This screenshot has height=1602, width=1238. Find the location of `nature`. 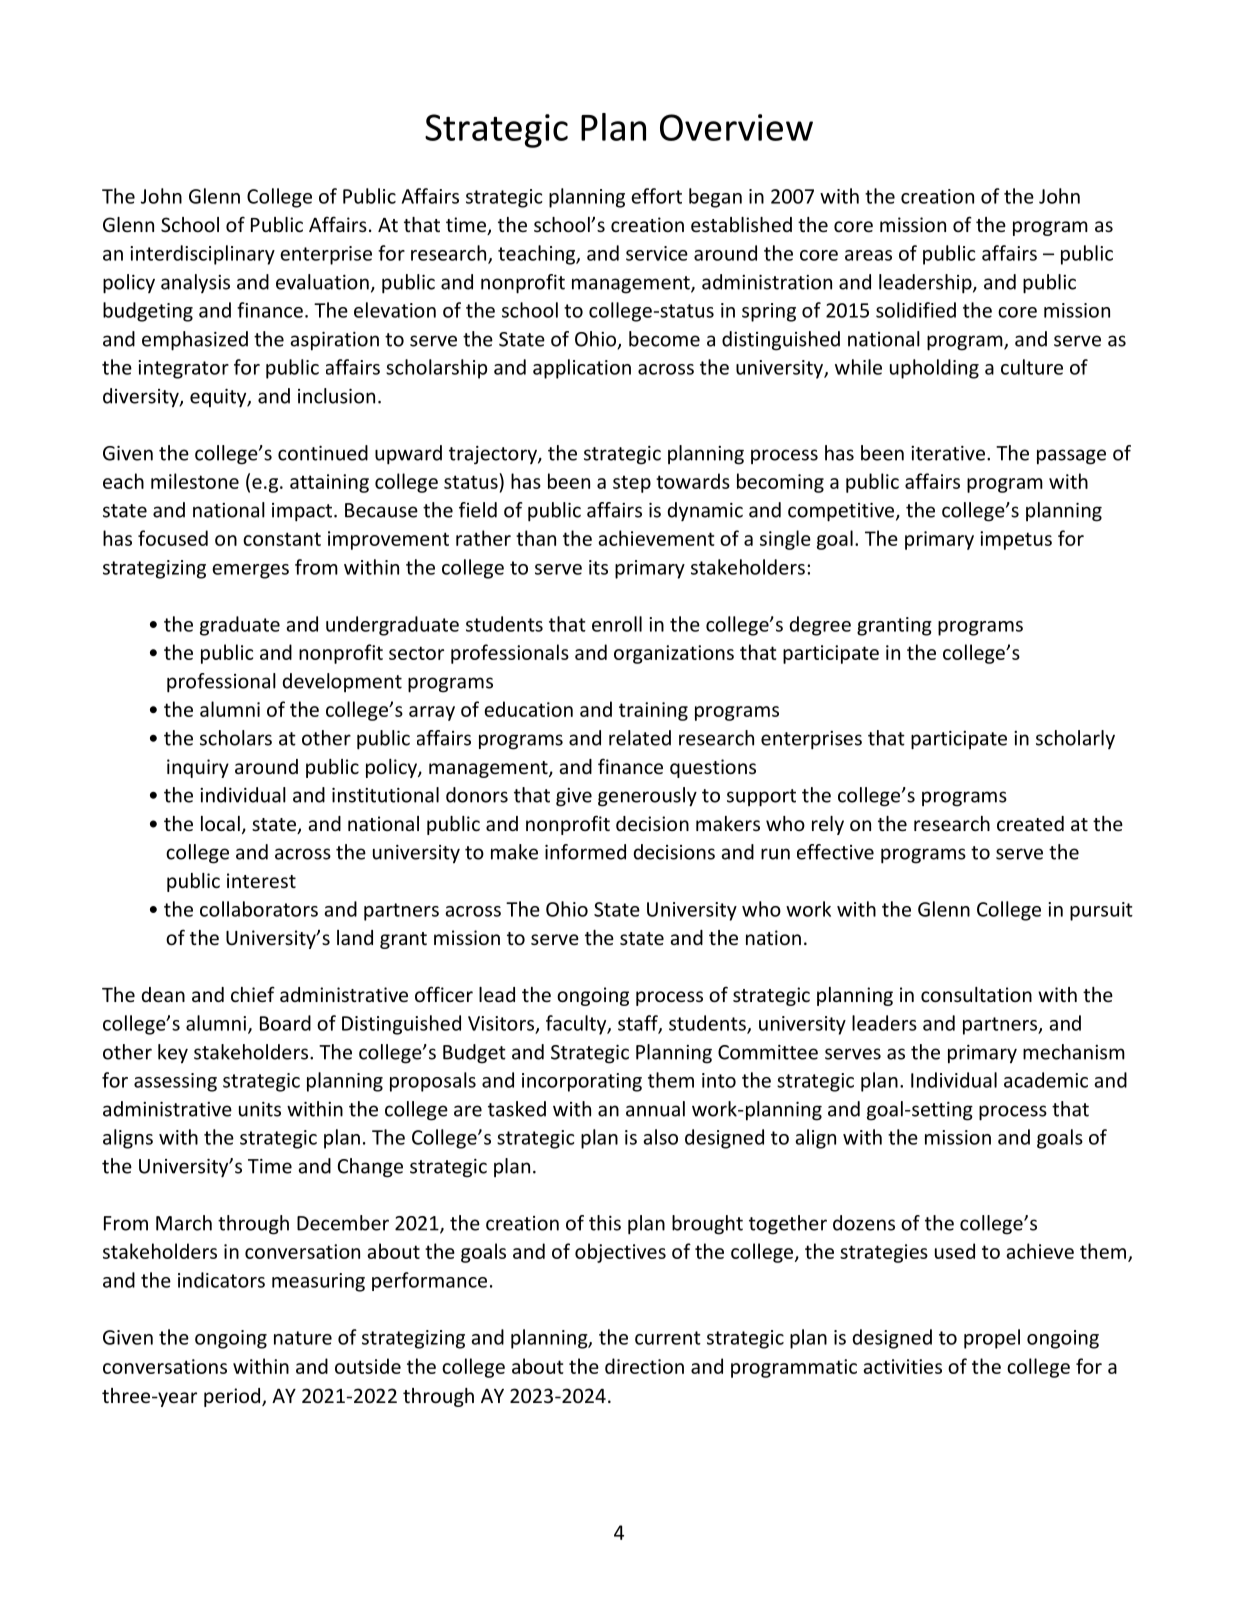

nature is located at coordinates (303, 1338).
